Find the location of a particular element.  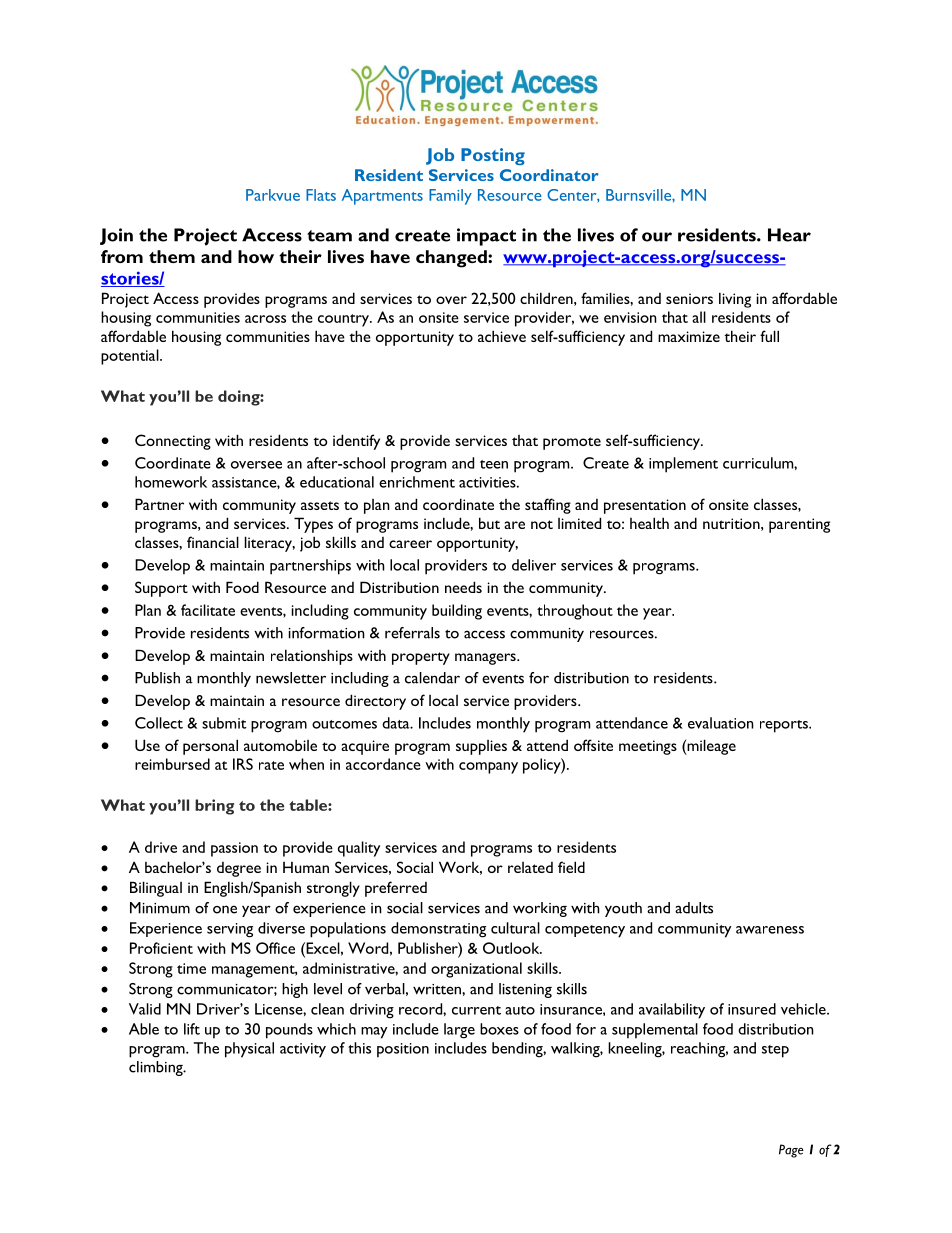

implement is located at coordinates (683, 465).
